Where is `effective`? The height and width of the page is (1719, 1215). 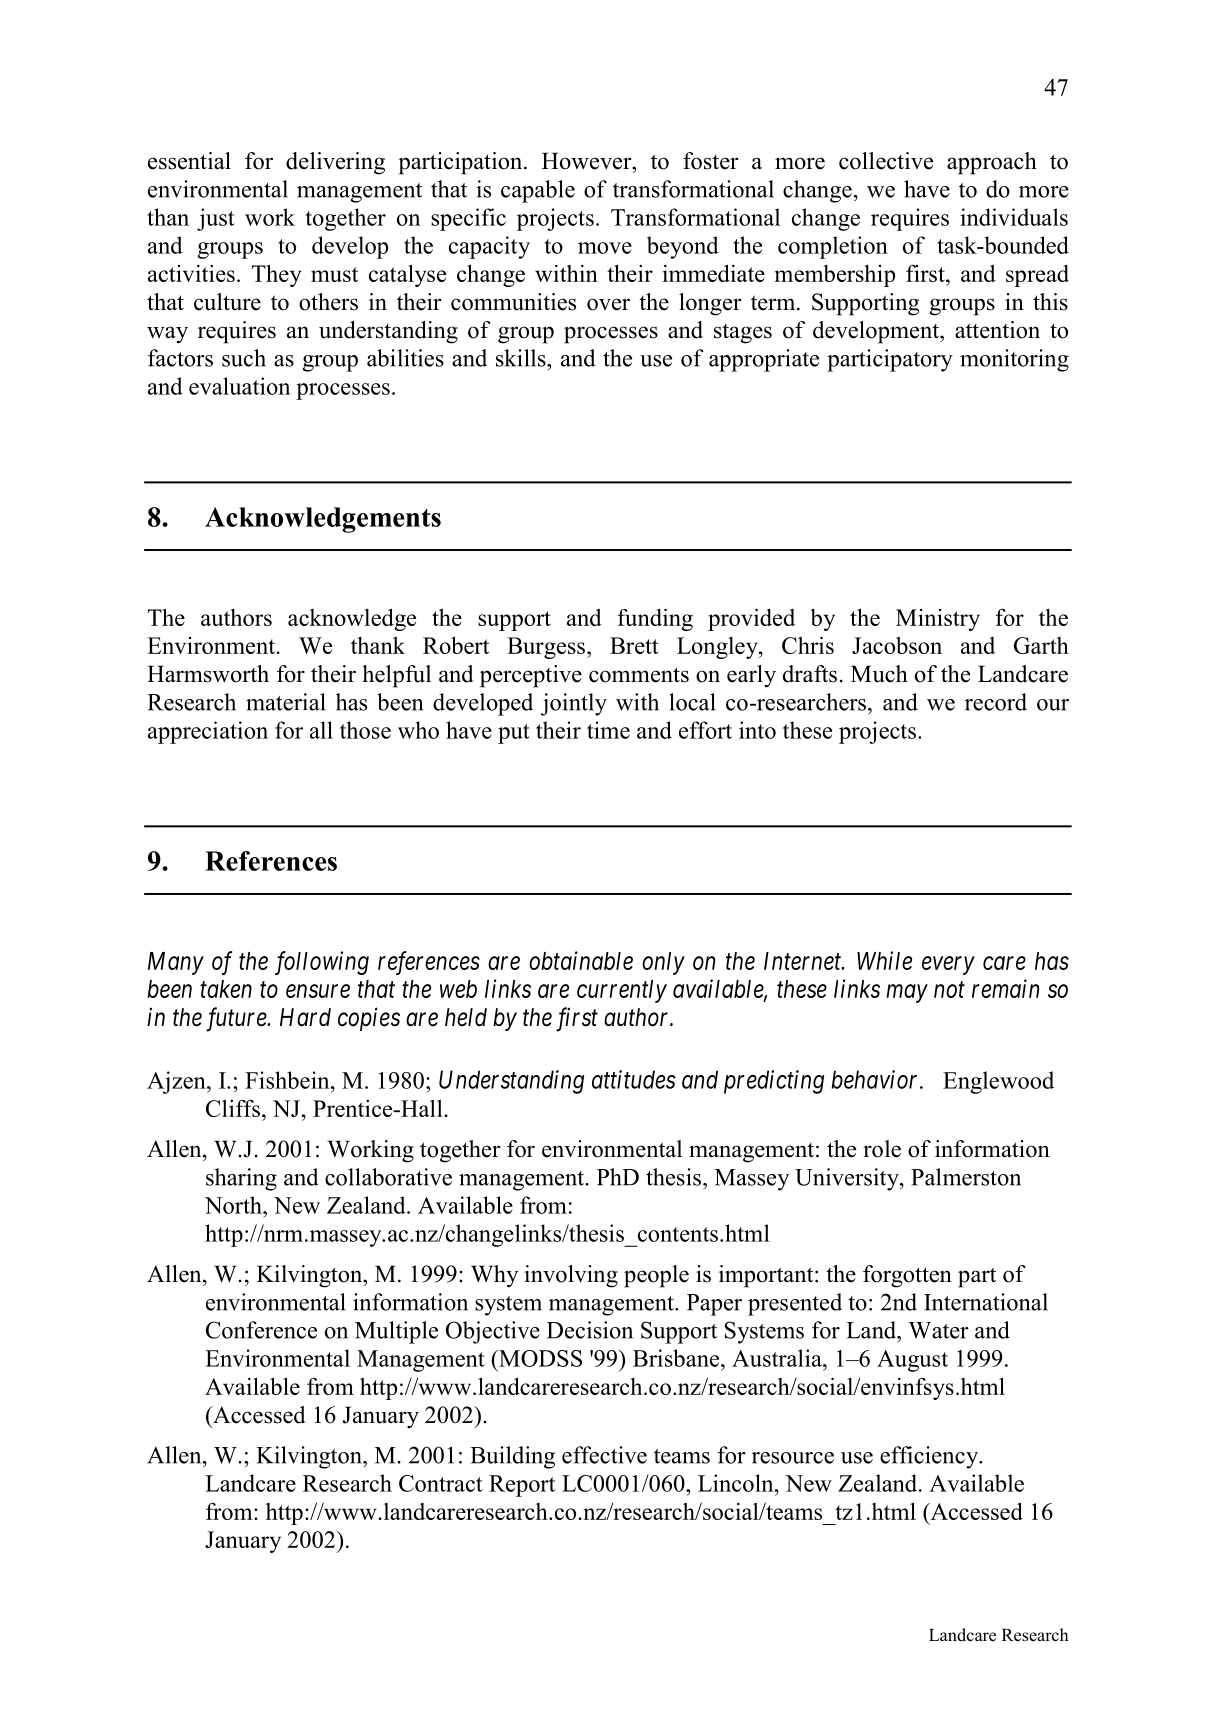
effective is located at coordinates (604, 1455).
